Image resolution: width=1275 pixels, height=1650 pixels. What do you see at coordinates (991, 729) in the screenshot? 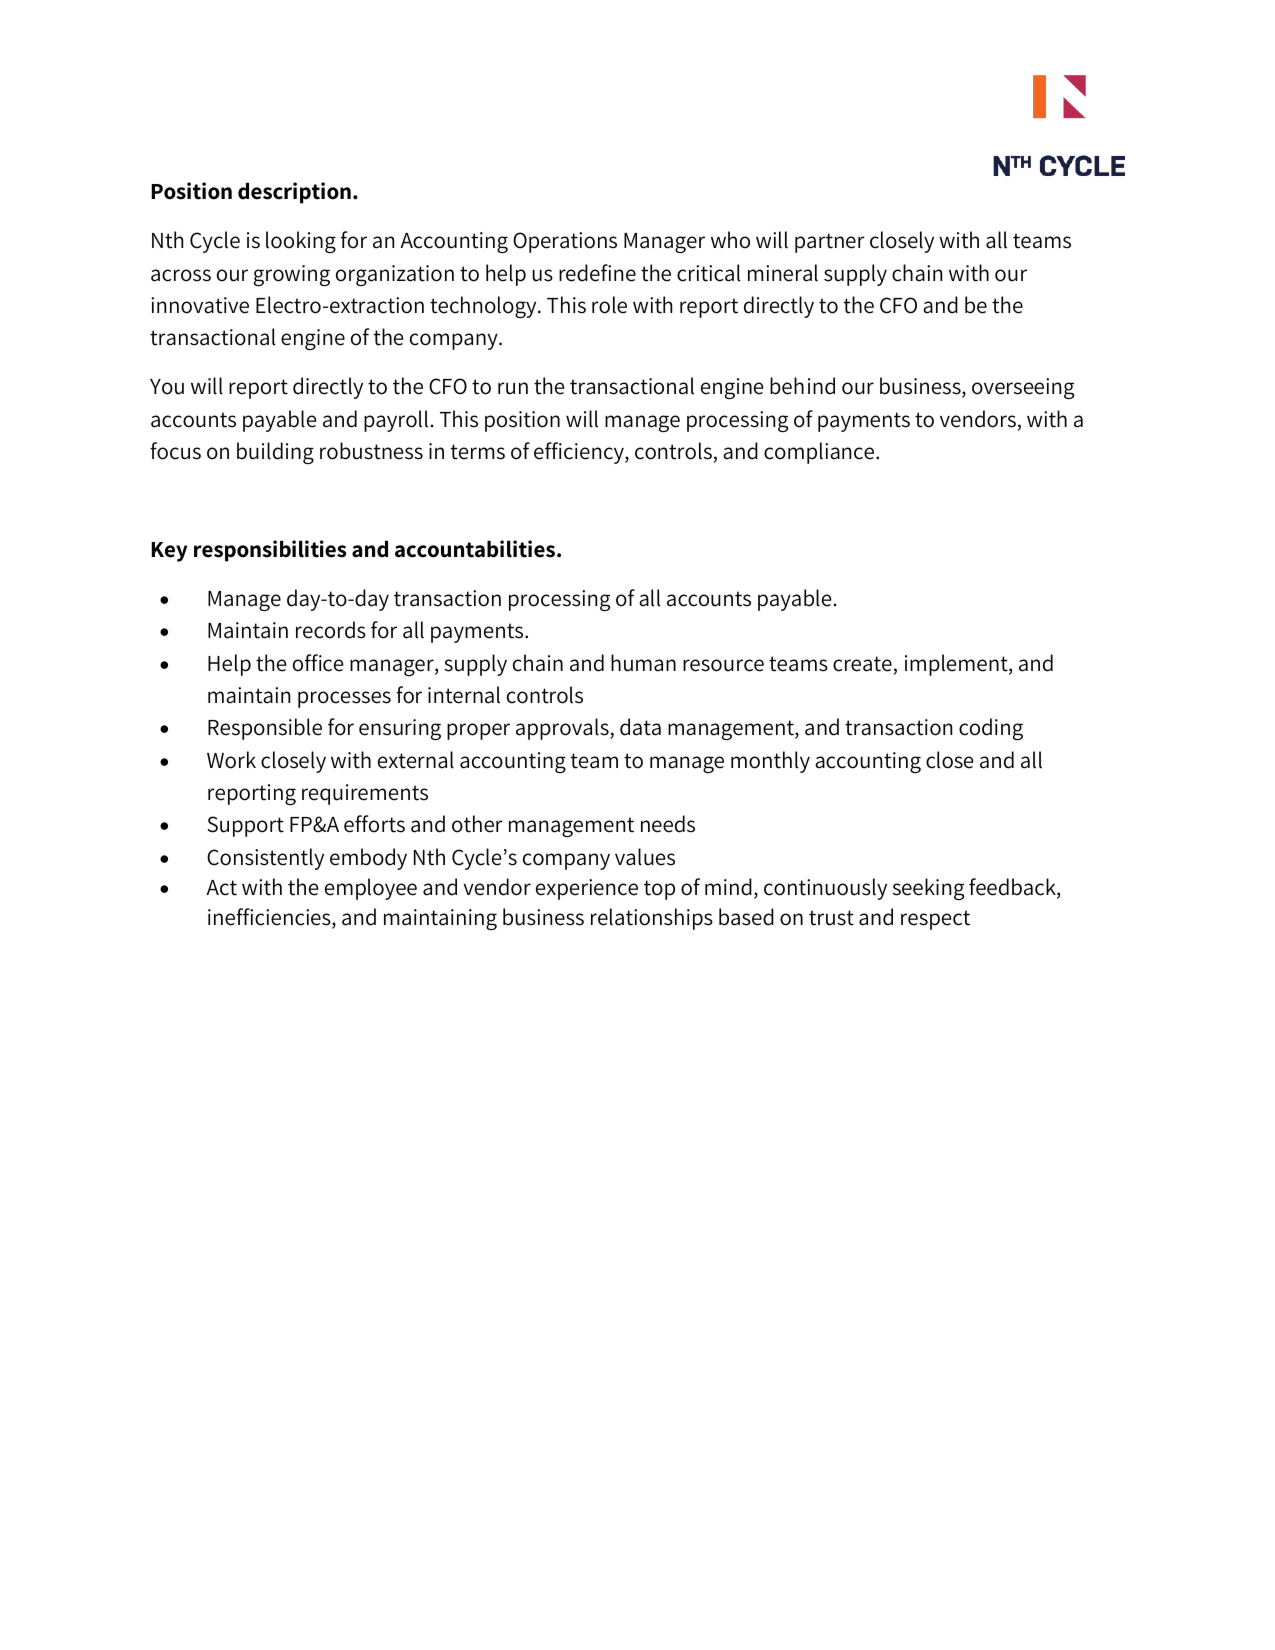
I see `coding` at bounding box center [991, 729].
